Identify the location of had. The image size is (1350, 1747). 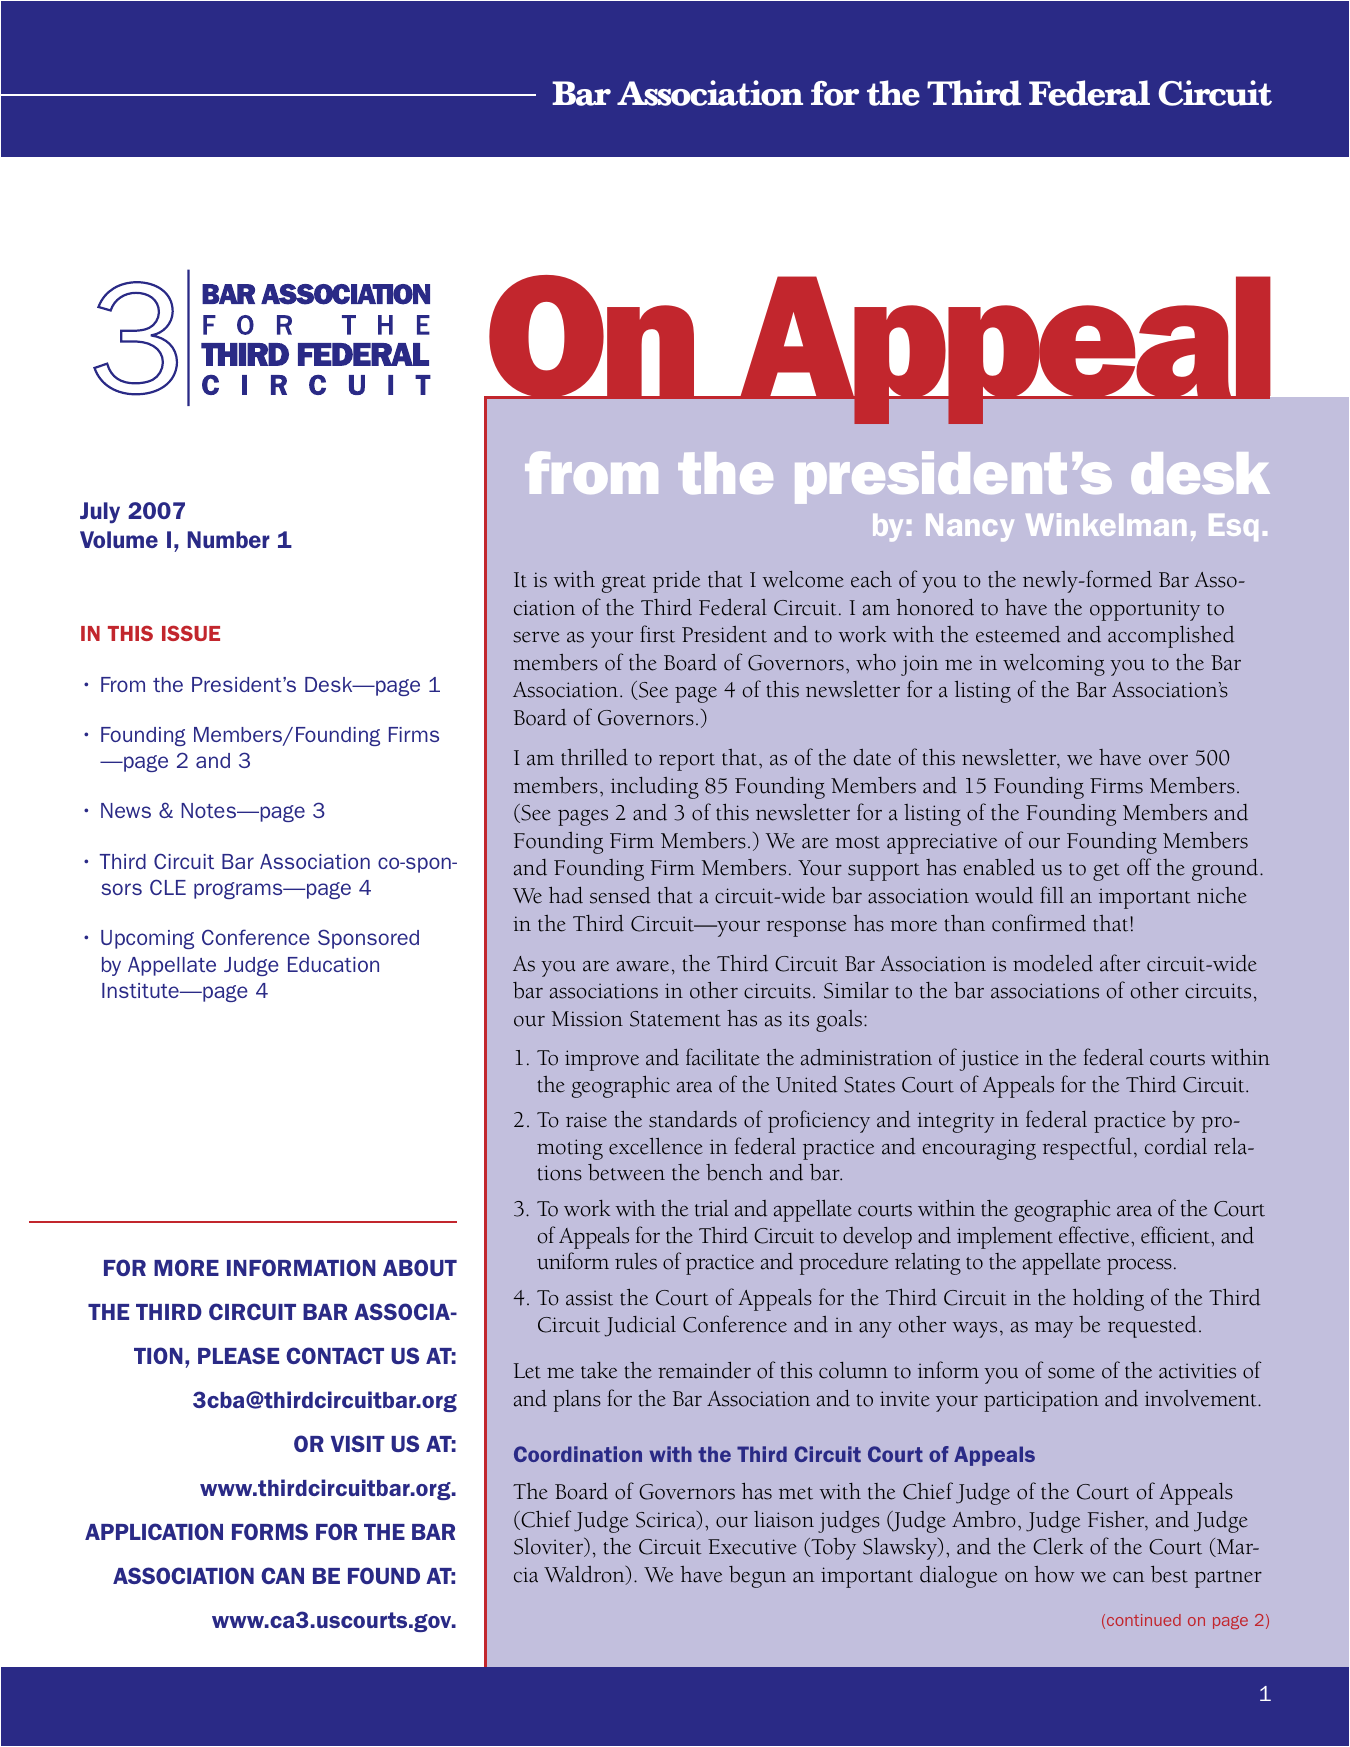
(566, 895).
